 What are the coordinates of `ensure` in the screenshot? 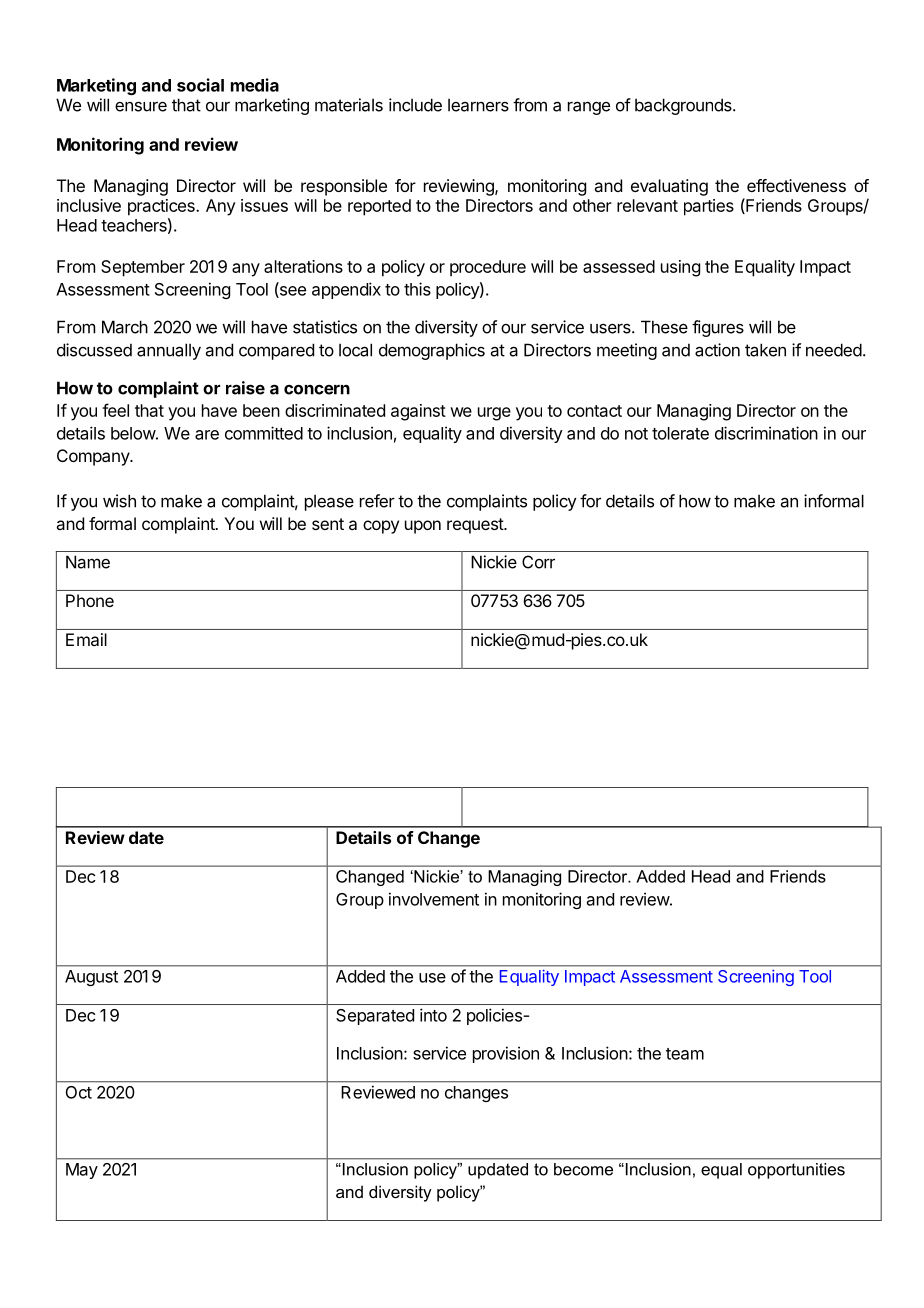 It's located at (141, 106).
